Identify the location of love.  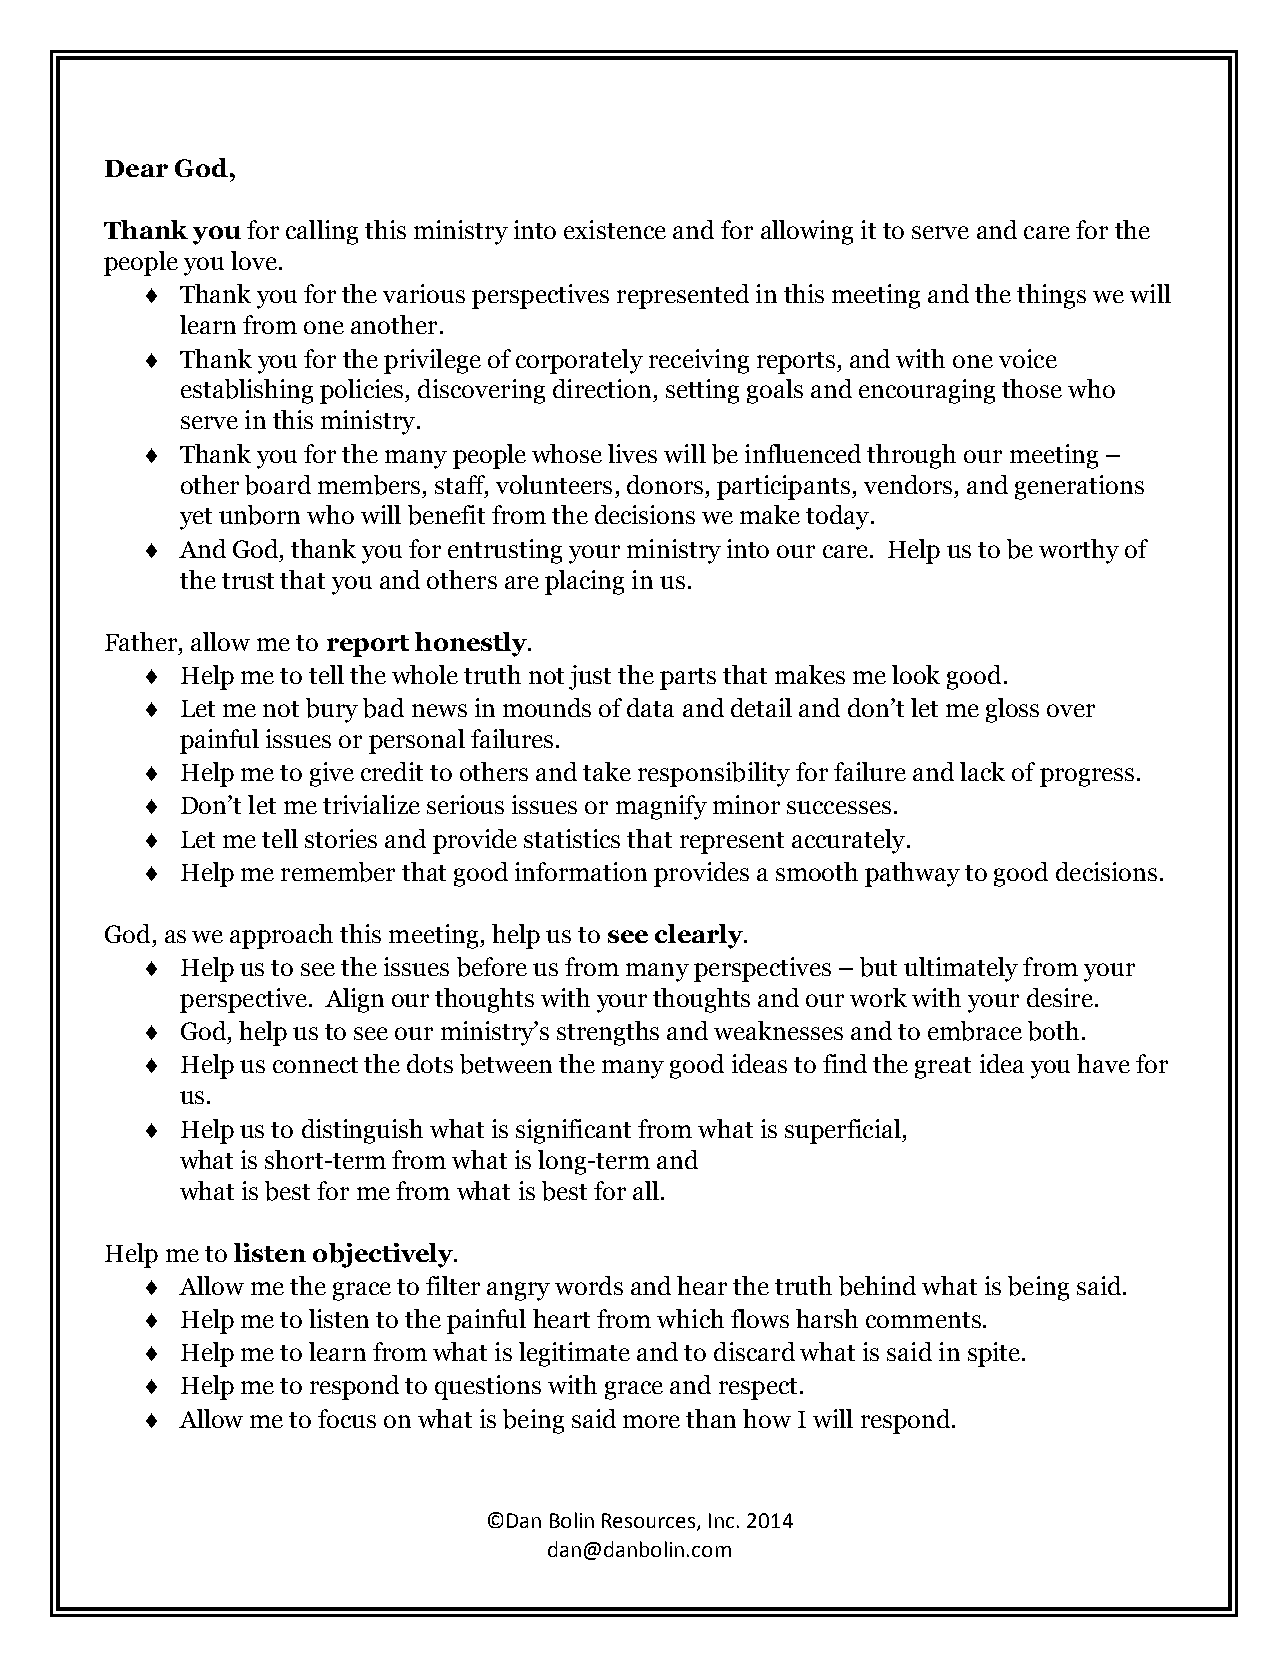
(254, 260).
